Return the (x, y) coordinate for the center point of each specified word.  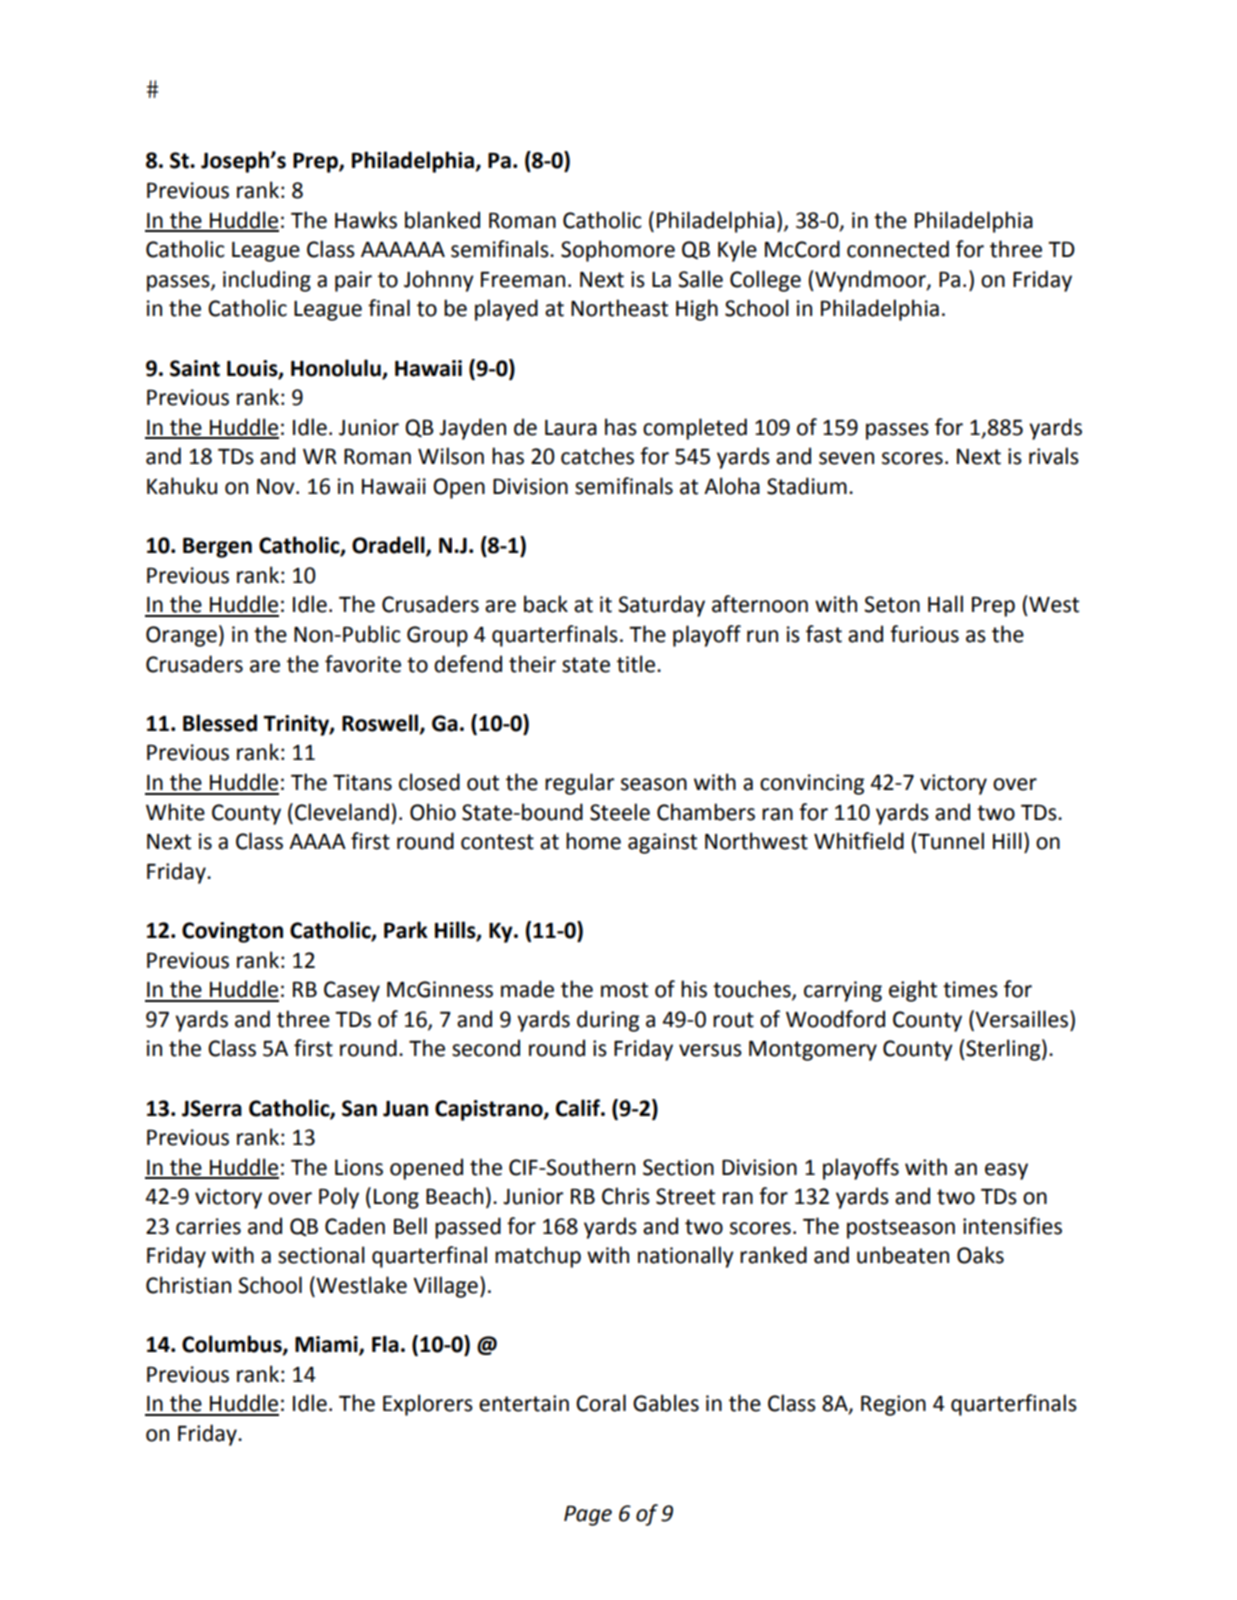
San (359, 1108)
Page (588, 1516)
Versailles (1022, 1019)
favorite (363, 664)
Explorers (428, 1405)
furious (924, 634)
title (636, 664)
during (608, 1021)
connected (898, 249)
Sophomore (618, 251)
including (267, 281)
